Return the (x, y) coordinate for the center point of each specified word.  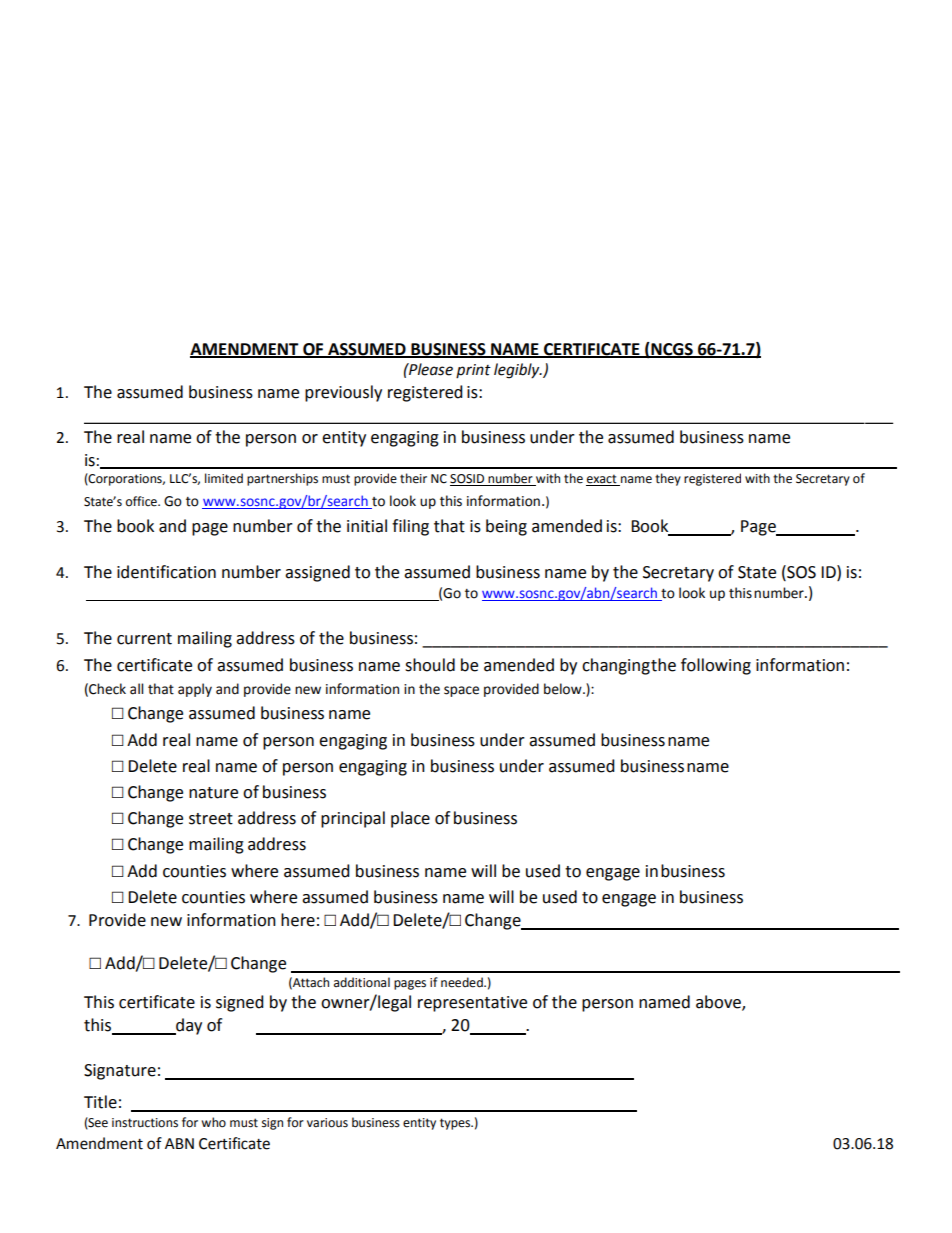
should (430, 665)
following (716, 666)
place (410, 819)
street (211, 819)
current (144, 639)
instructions (145, 1123)
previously (343, 393)
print (473, 371)
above (719, 1003)
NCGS (672, 349)
